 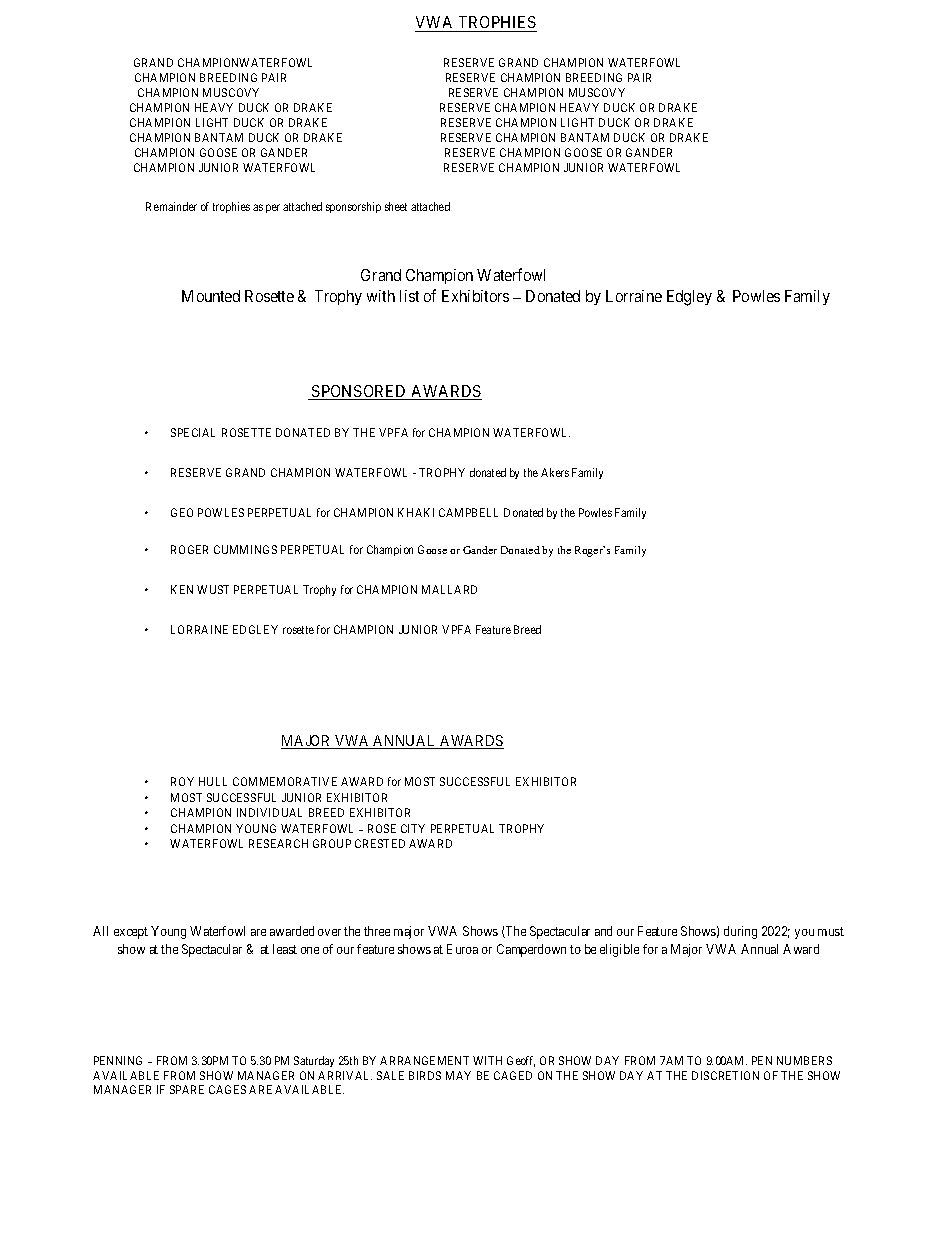 I want to click on Remainder, so click(x=171, y=206).
